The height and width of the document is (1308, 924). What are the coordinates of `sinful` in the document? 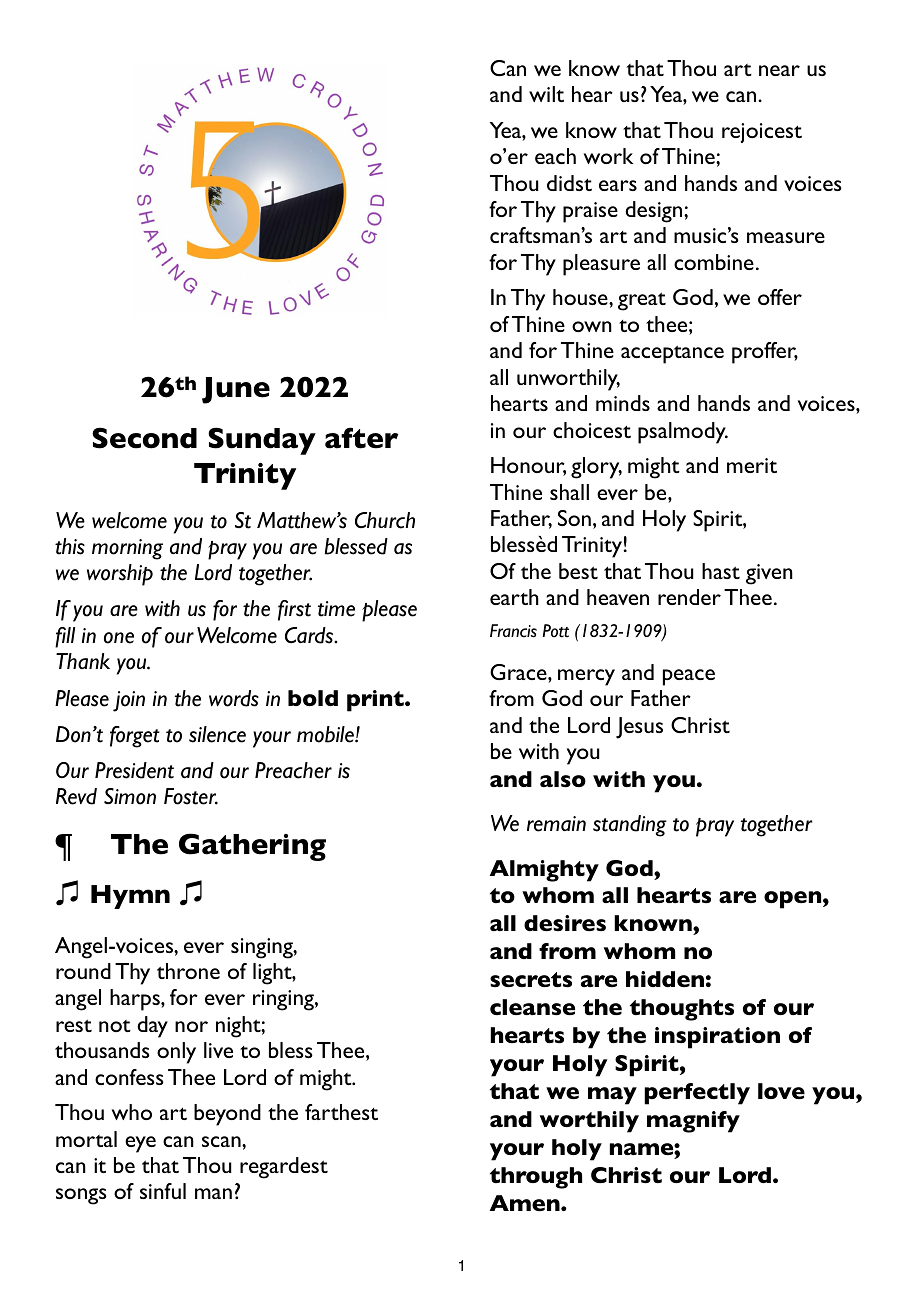 It's located at (163, 1191).
